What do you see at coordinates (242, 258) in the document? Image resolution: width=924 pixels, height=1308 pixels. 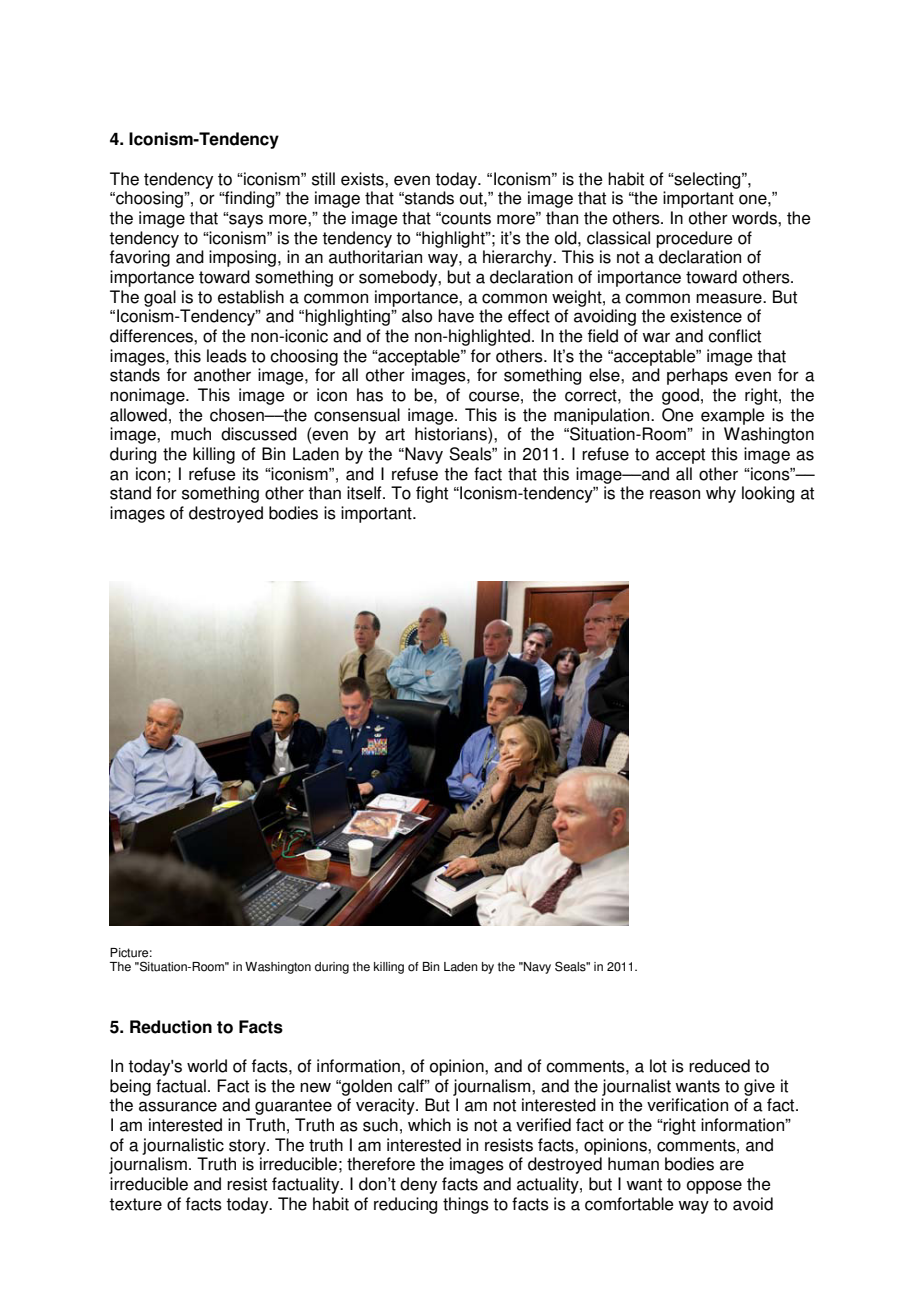 I see `imposing` at bounding box center [242, 258].
